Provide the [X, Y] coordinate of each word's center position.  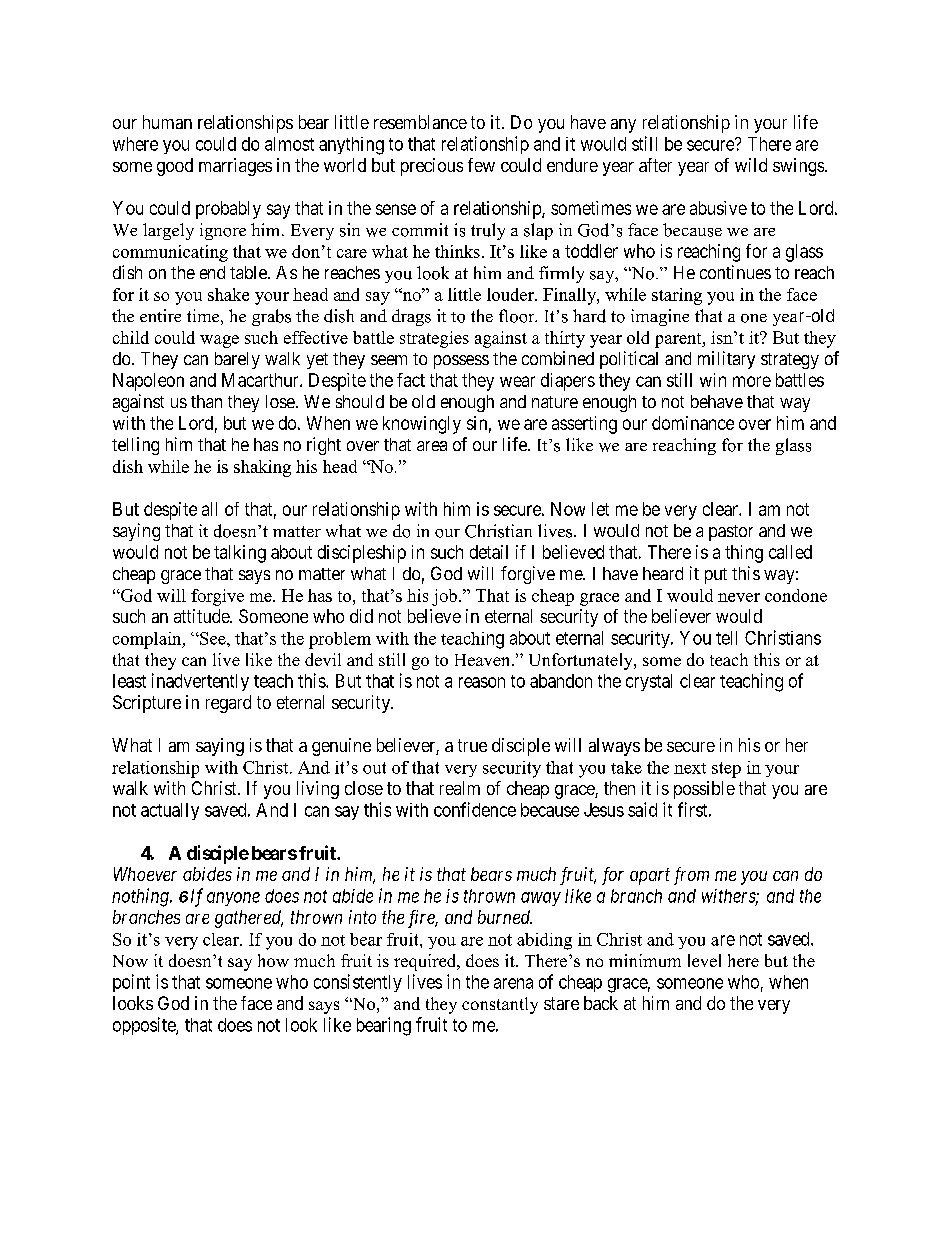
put [716, 576]
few [481, 165]
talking [240, 554]
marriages [235, 167]
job [444, 597]
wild [751, 165]
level [704, 960]
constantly [500, 1005]
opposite [145, 1026]
